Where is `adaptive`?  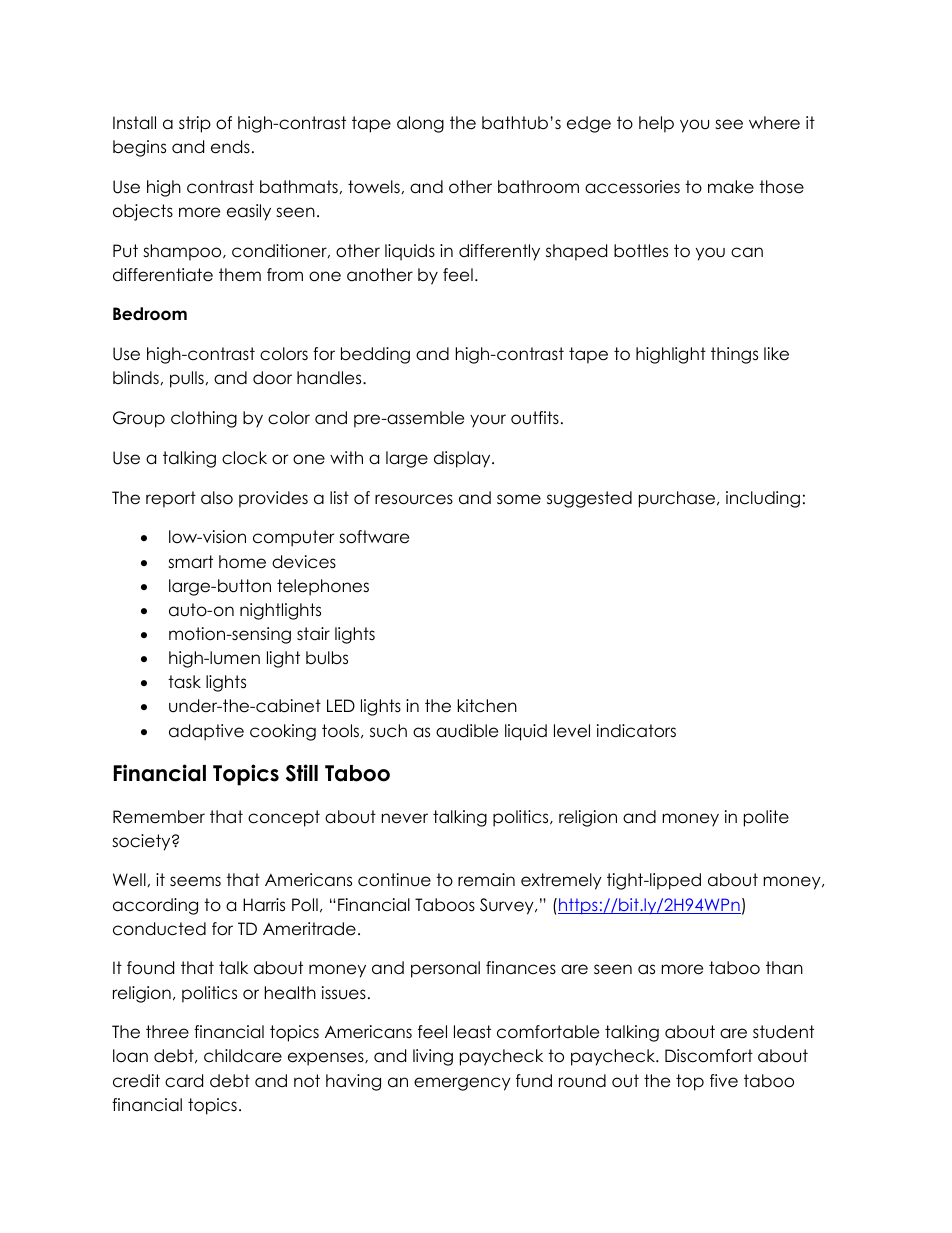
adaptive is located at coordinates (206, 732).
